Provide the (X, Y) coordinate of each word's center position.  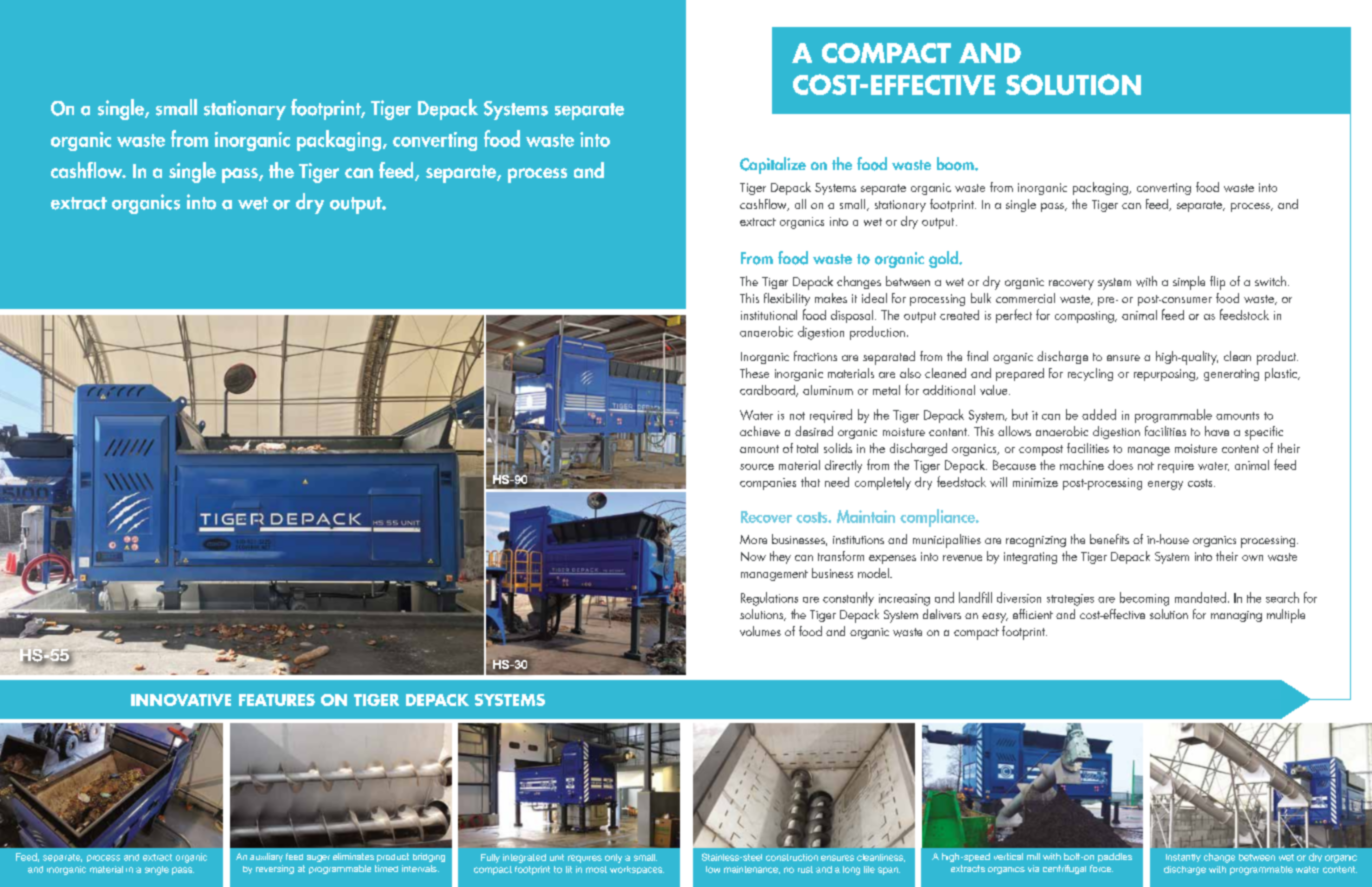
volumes (760, 631)
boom (956, 164)
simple (1189, 283)
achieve (760, 431)
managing (1236, 616)
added (1099, 414)
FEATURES (277, 700)
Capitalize (773, 165)
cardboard (768, 391)
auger (318, 858)
